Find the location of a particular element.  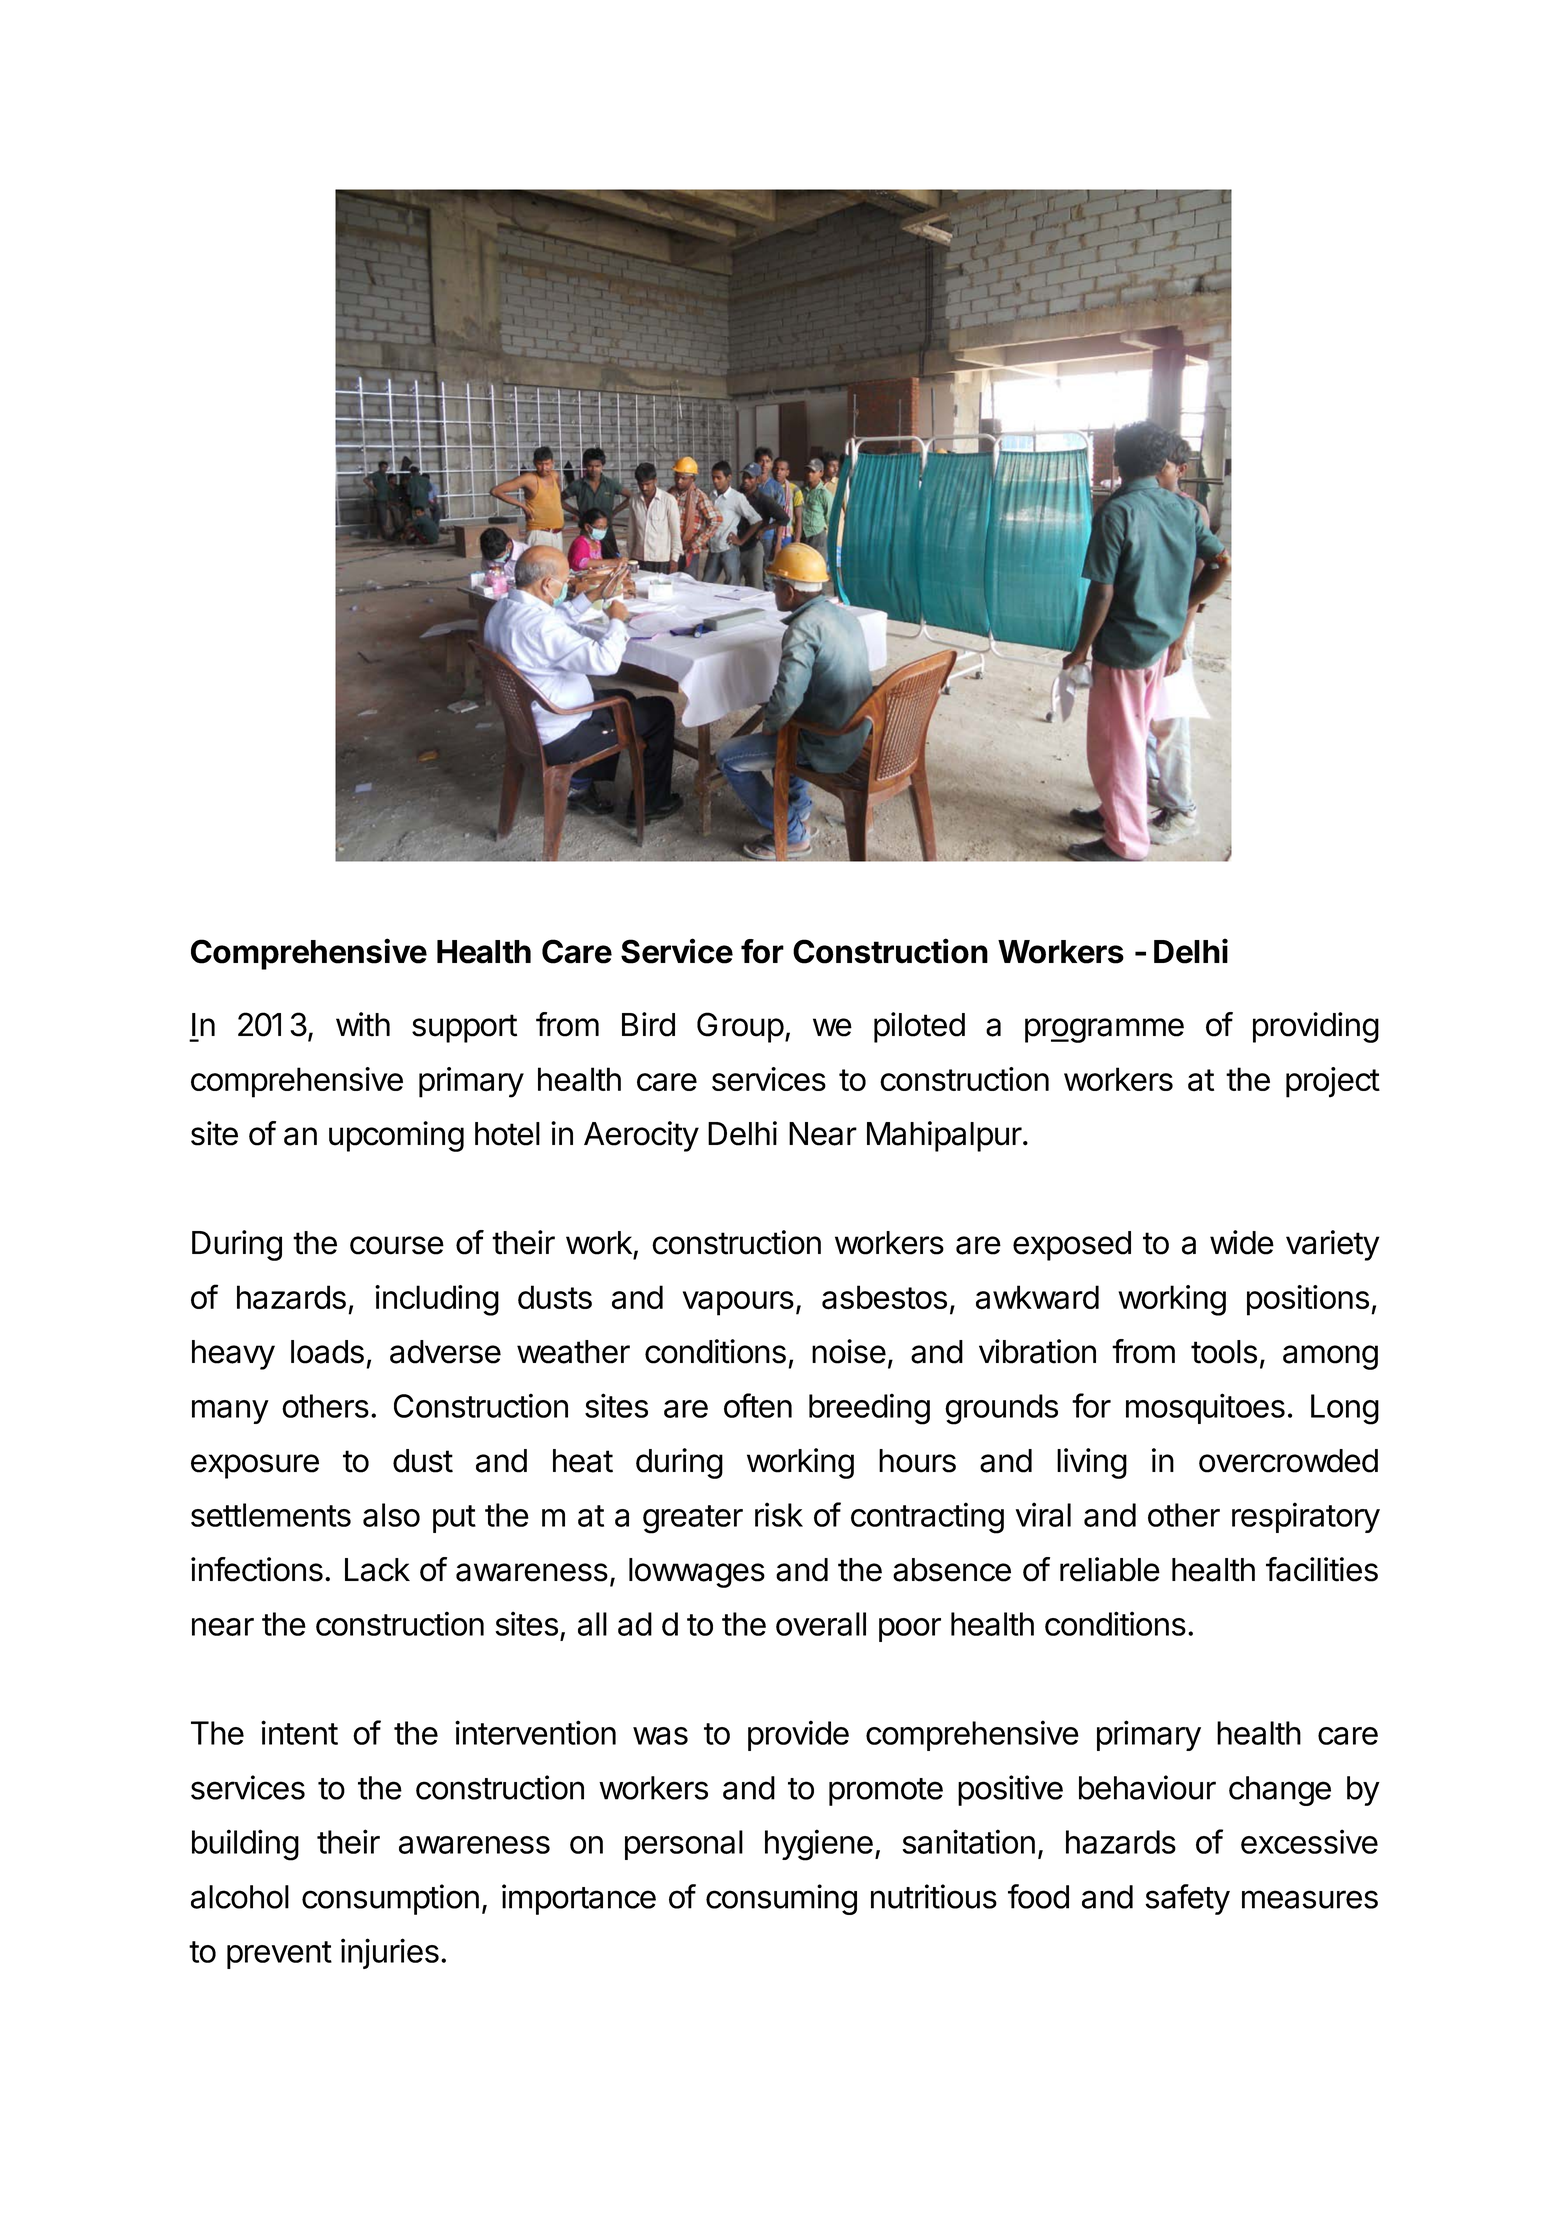

with is located at coordinates (363, 1024).
